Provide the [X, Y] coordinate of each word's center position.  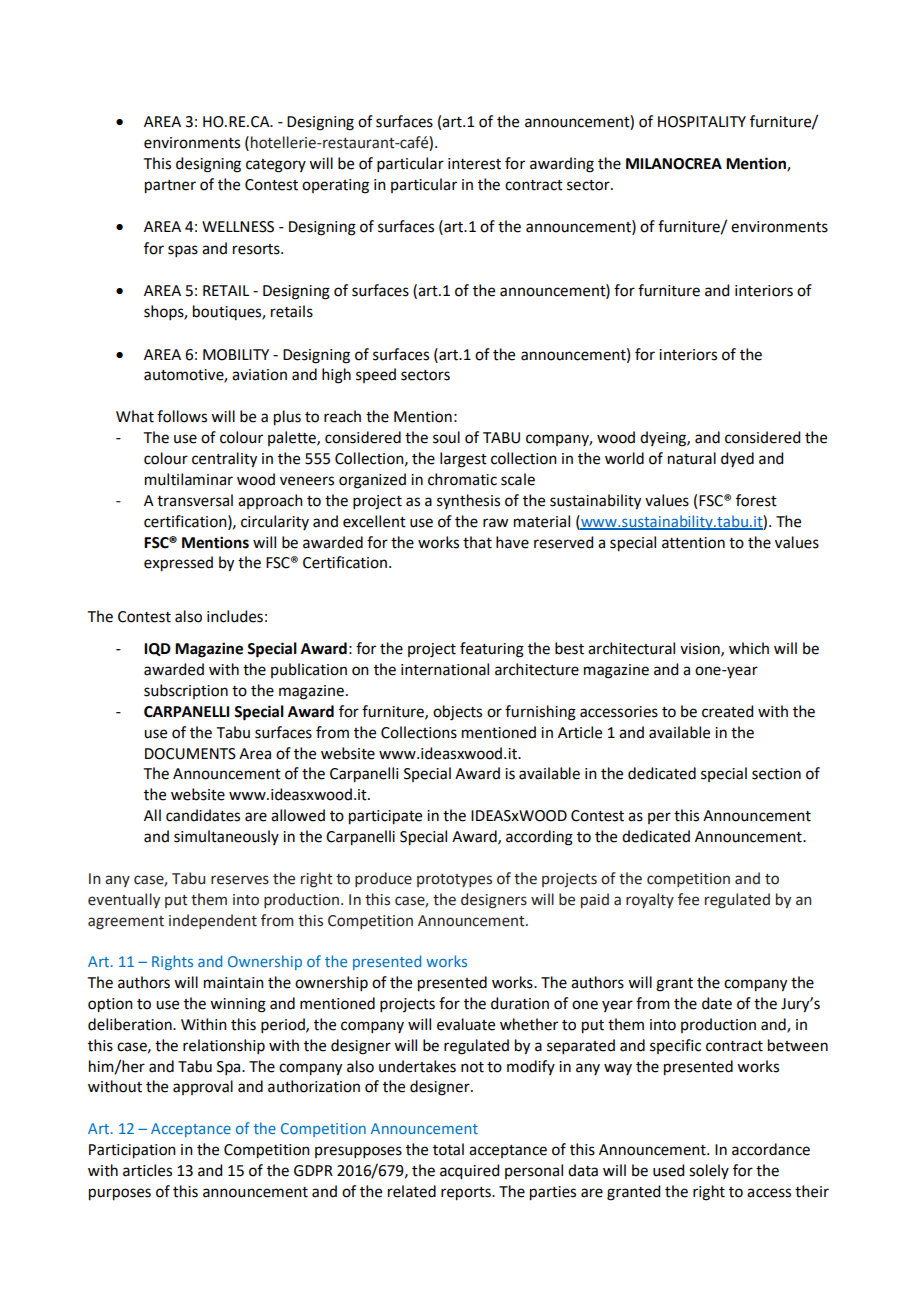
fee [688, 899]
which [749, 648]
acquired [469, 1172]
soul [446, 437]
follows [182, 416]
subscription [186, 691]
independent [213, 921]
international [445, 669]
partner [170, 187]
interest [474, 164]
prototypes [454, 880]
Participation [132, 1151]
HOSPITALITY [702, 122]
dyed [737, 459]
